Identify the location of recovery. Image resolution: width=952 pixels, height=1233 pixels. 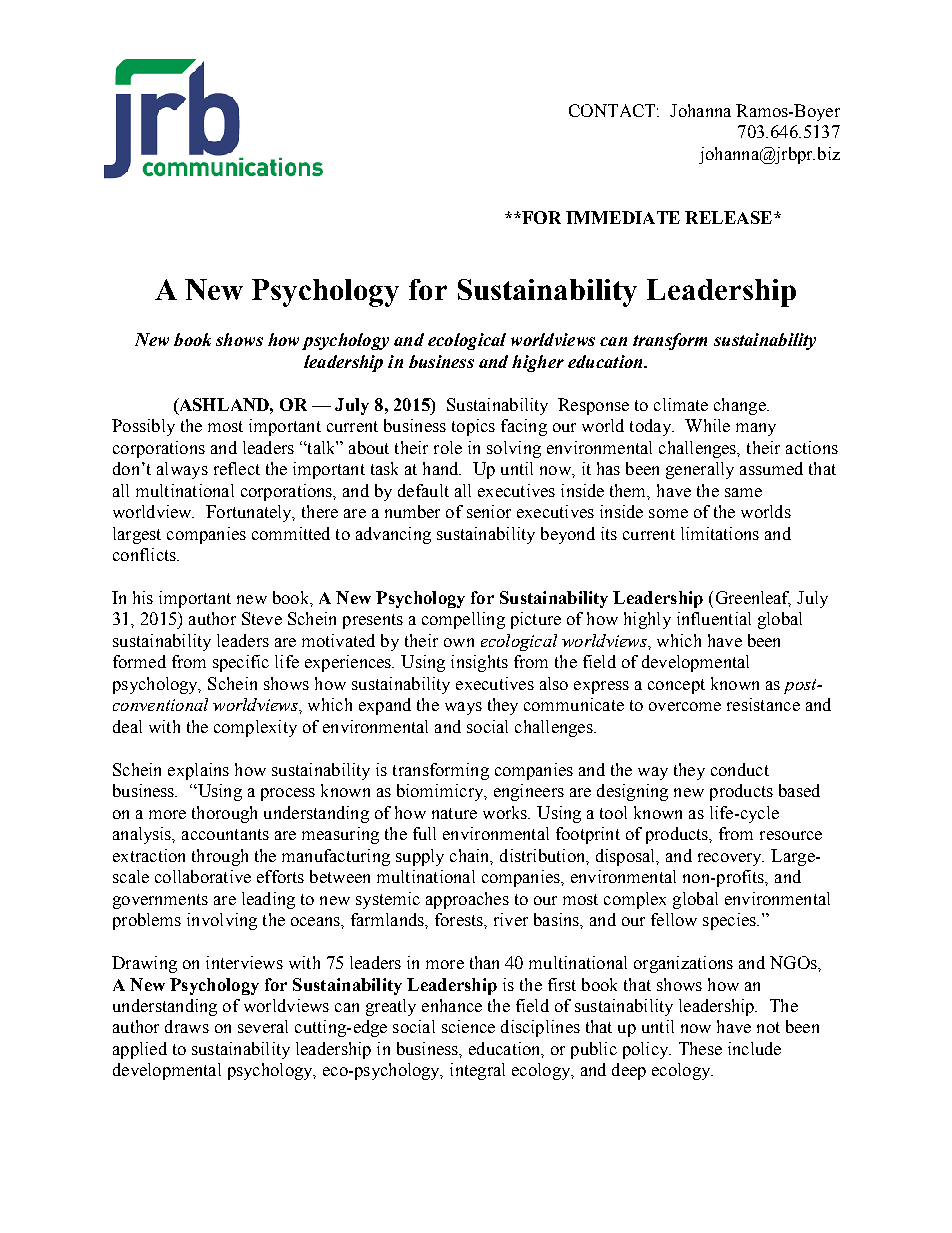
(731, 859).
